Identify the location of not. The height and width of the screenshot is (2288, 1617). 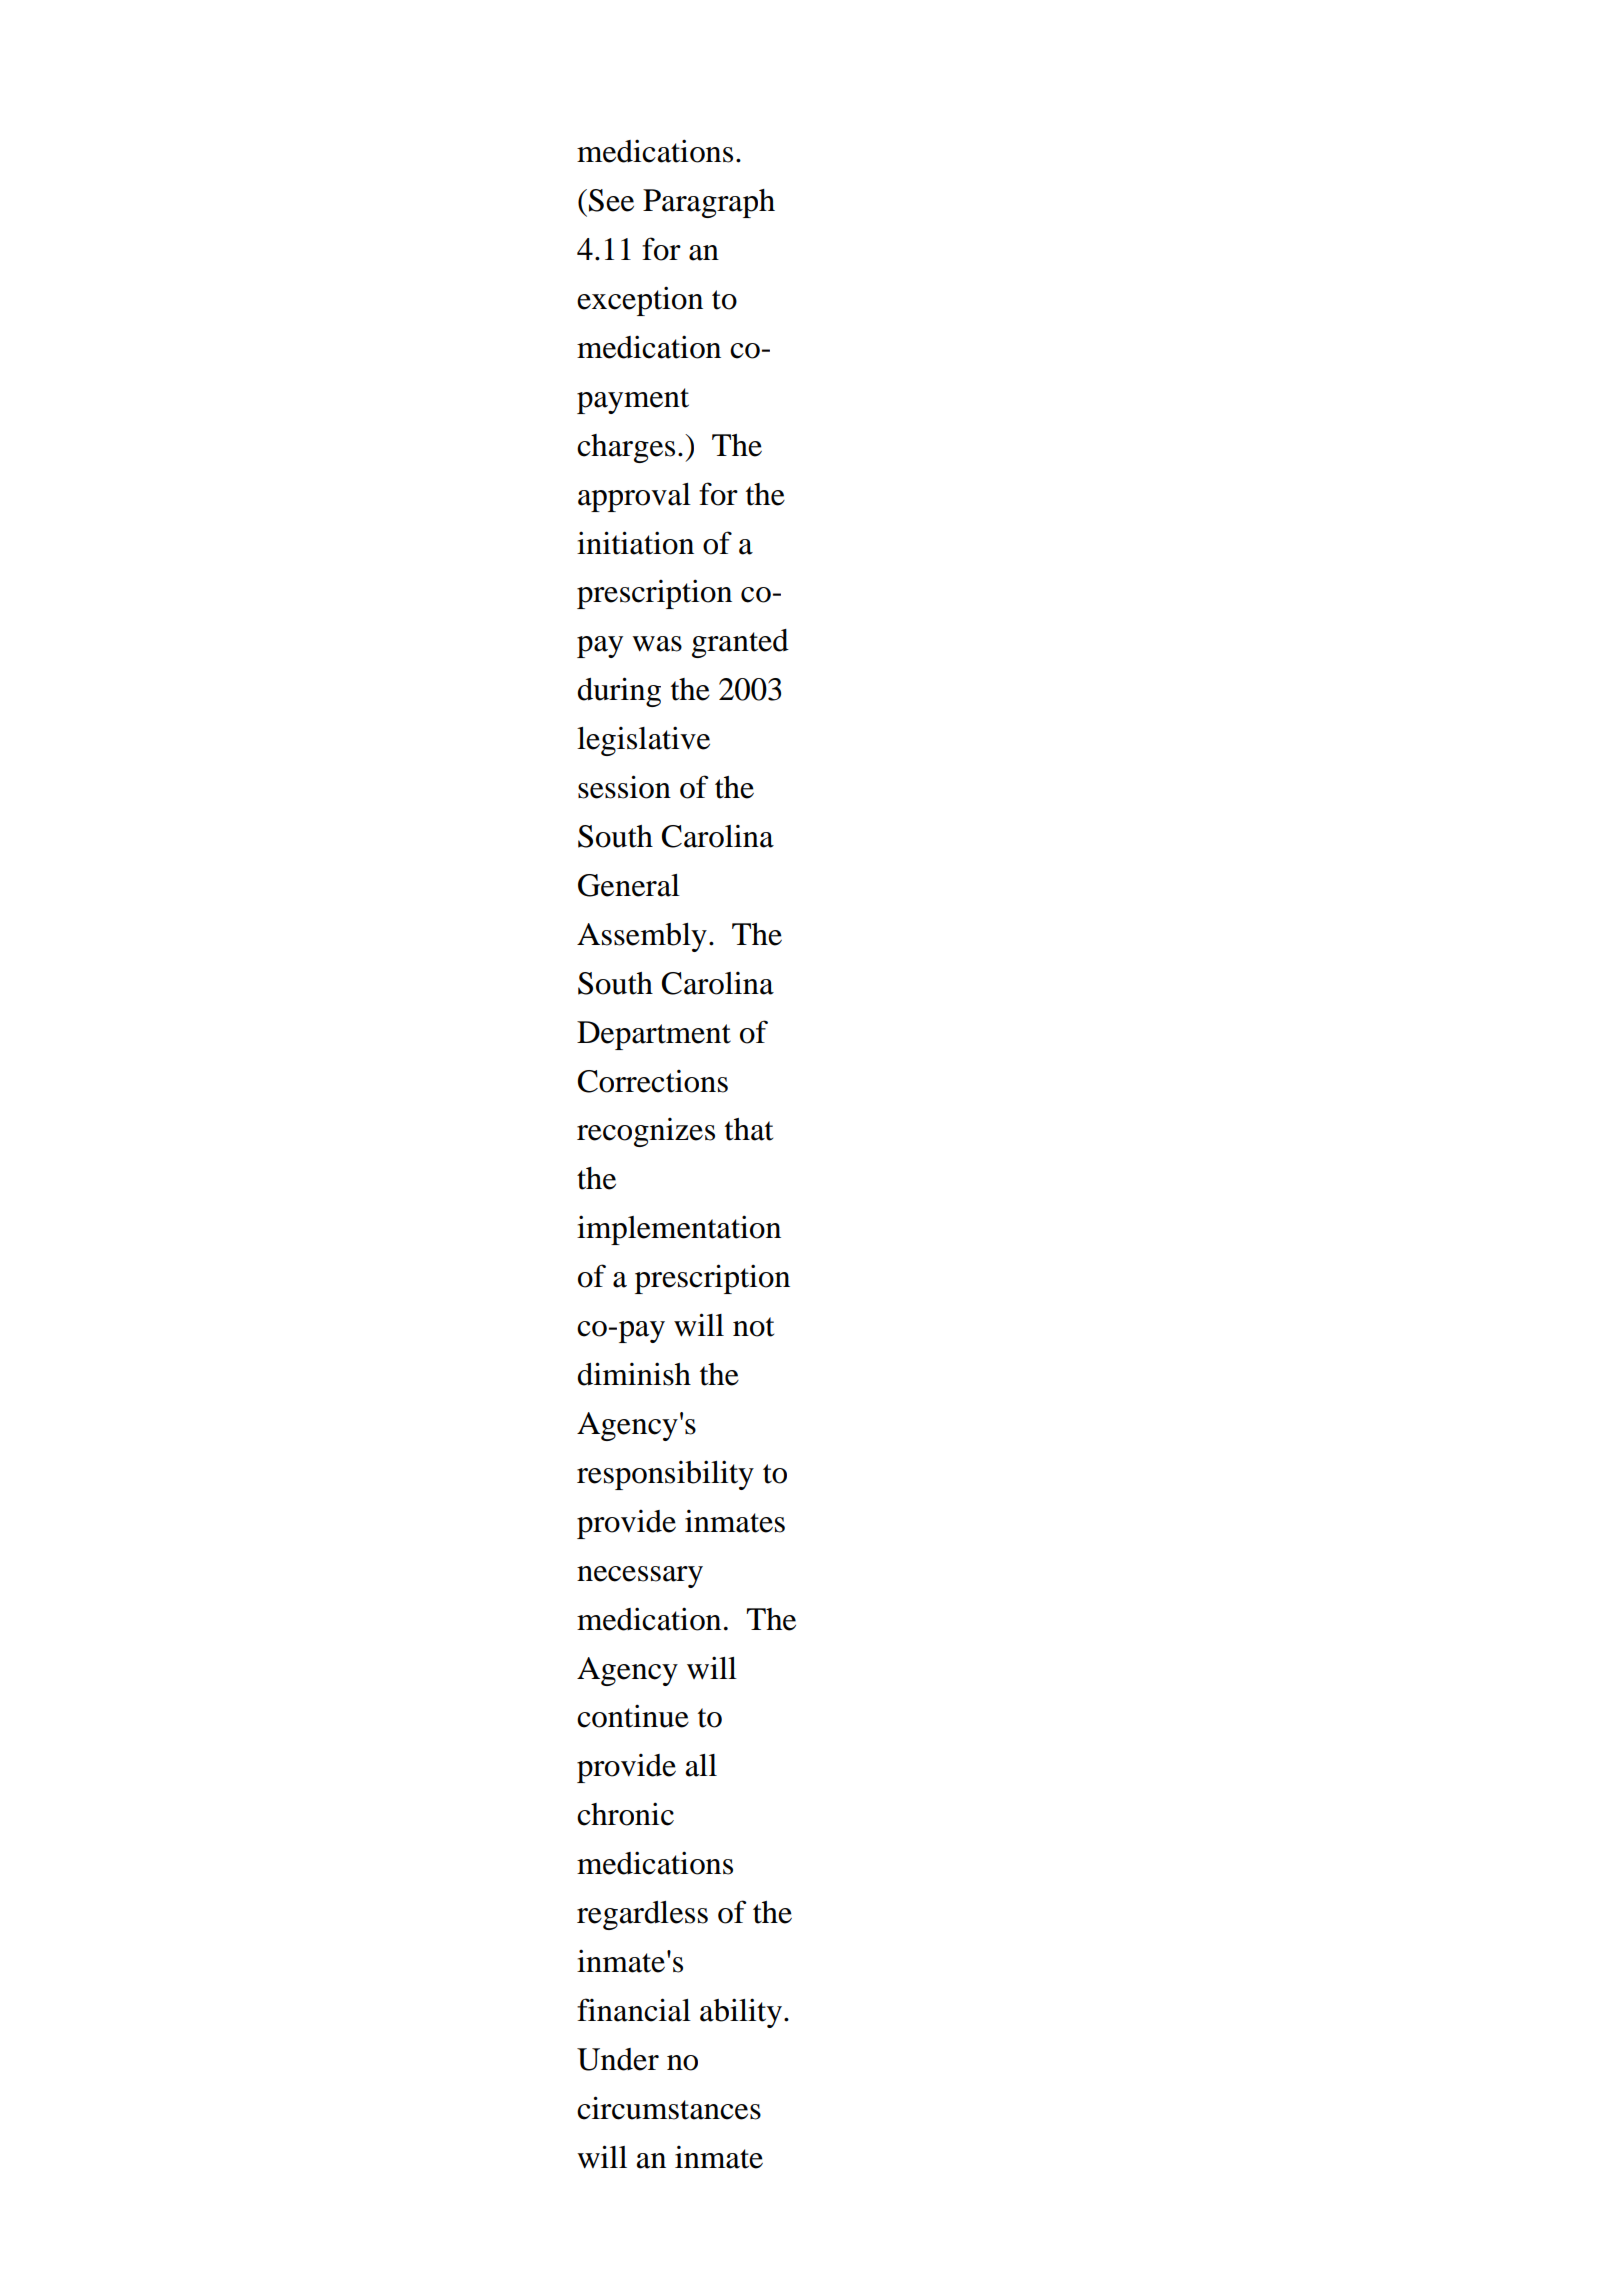
(753, 1327).
